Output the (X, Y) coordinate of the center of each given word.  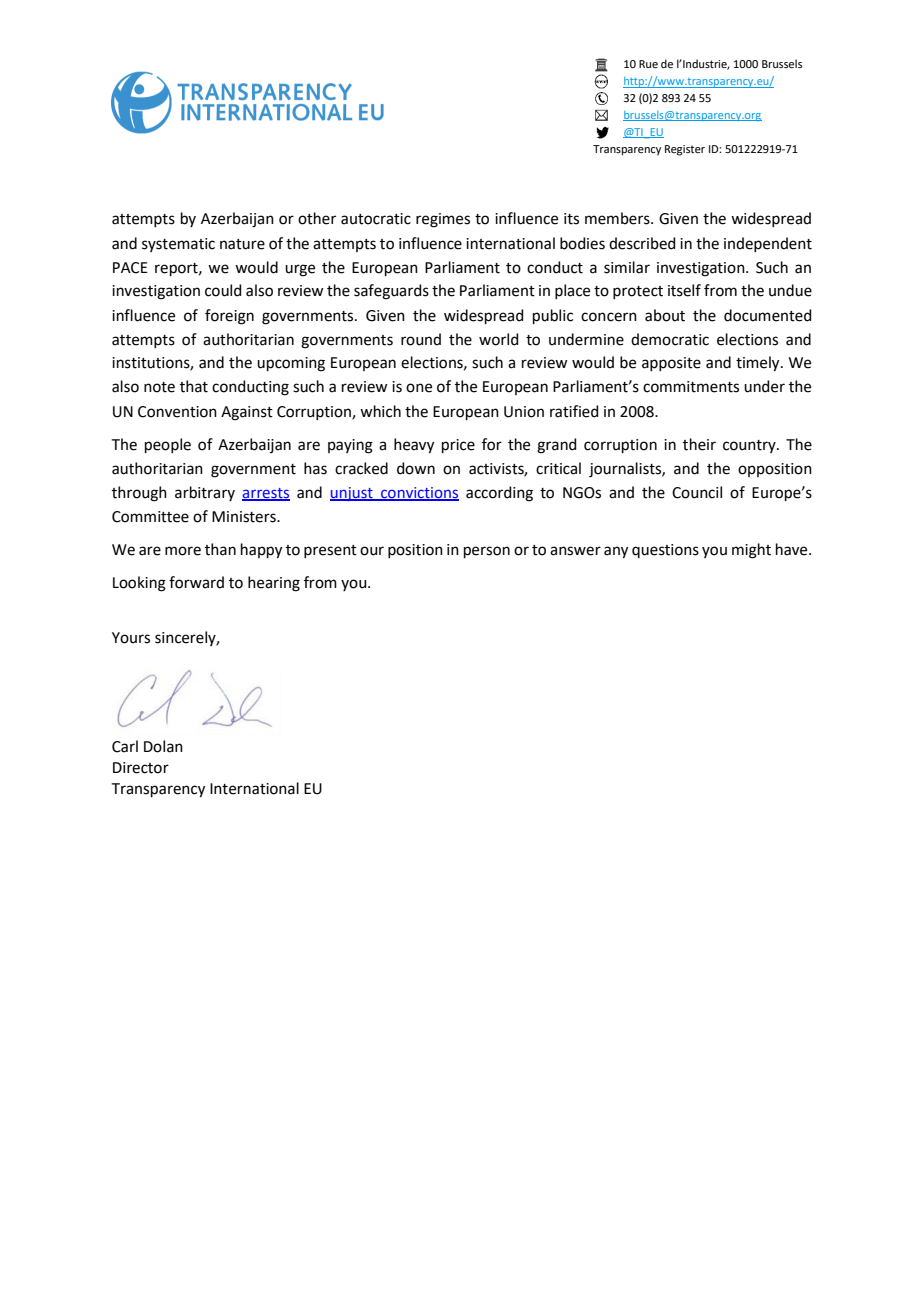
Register (685, 150)
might (751, 551)
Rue (648, 64)
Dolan (163, 746)
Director (141, 768)
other (317, 218)
